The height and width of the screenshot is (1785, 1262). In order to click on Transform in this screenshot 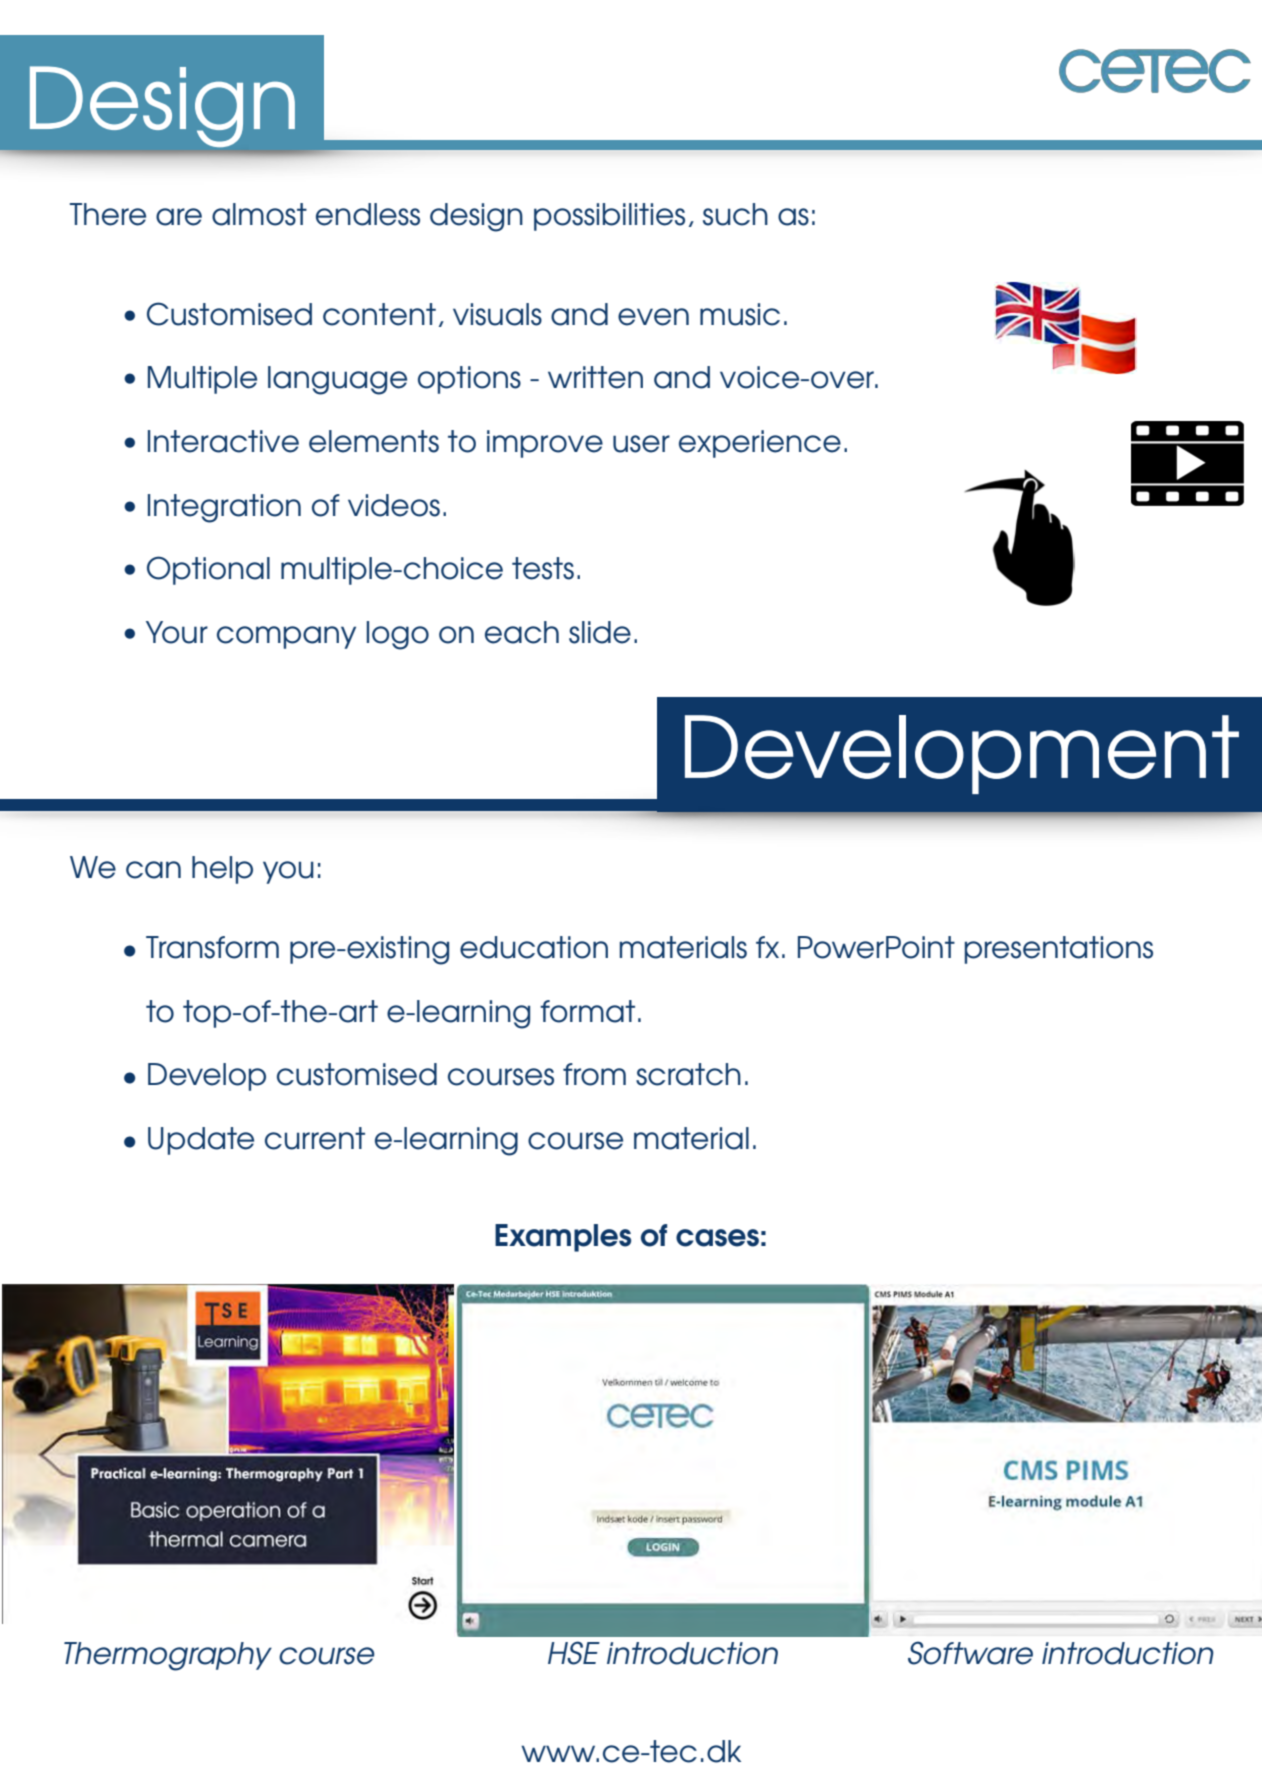, I will do `click(212, 947)`.
